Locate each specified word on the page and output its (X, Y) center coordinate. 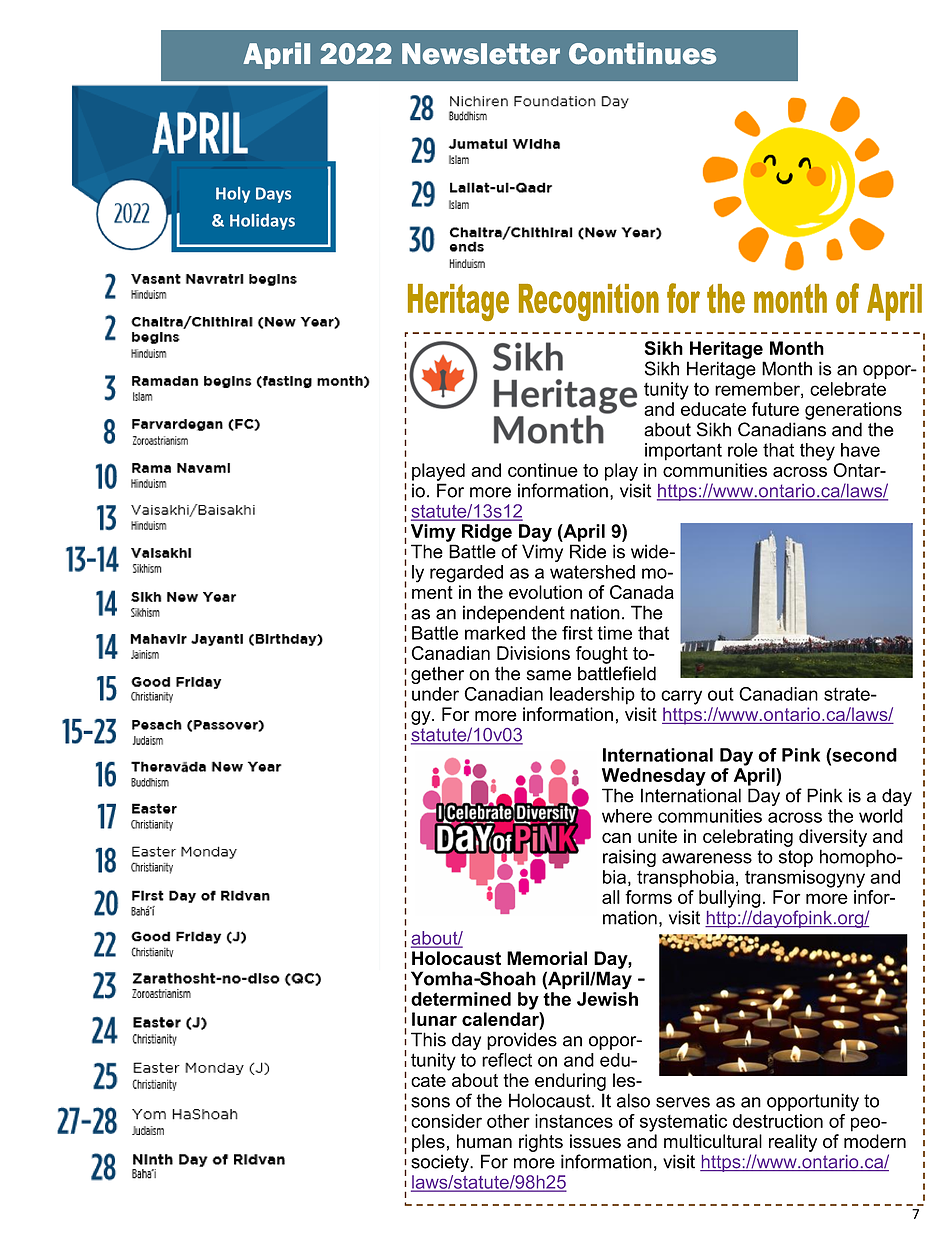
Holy (233, 195)
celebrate (848, 389)
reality (793, 1143)
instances (574, 1121)
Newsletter (481, 54)
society (441, 1163)
